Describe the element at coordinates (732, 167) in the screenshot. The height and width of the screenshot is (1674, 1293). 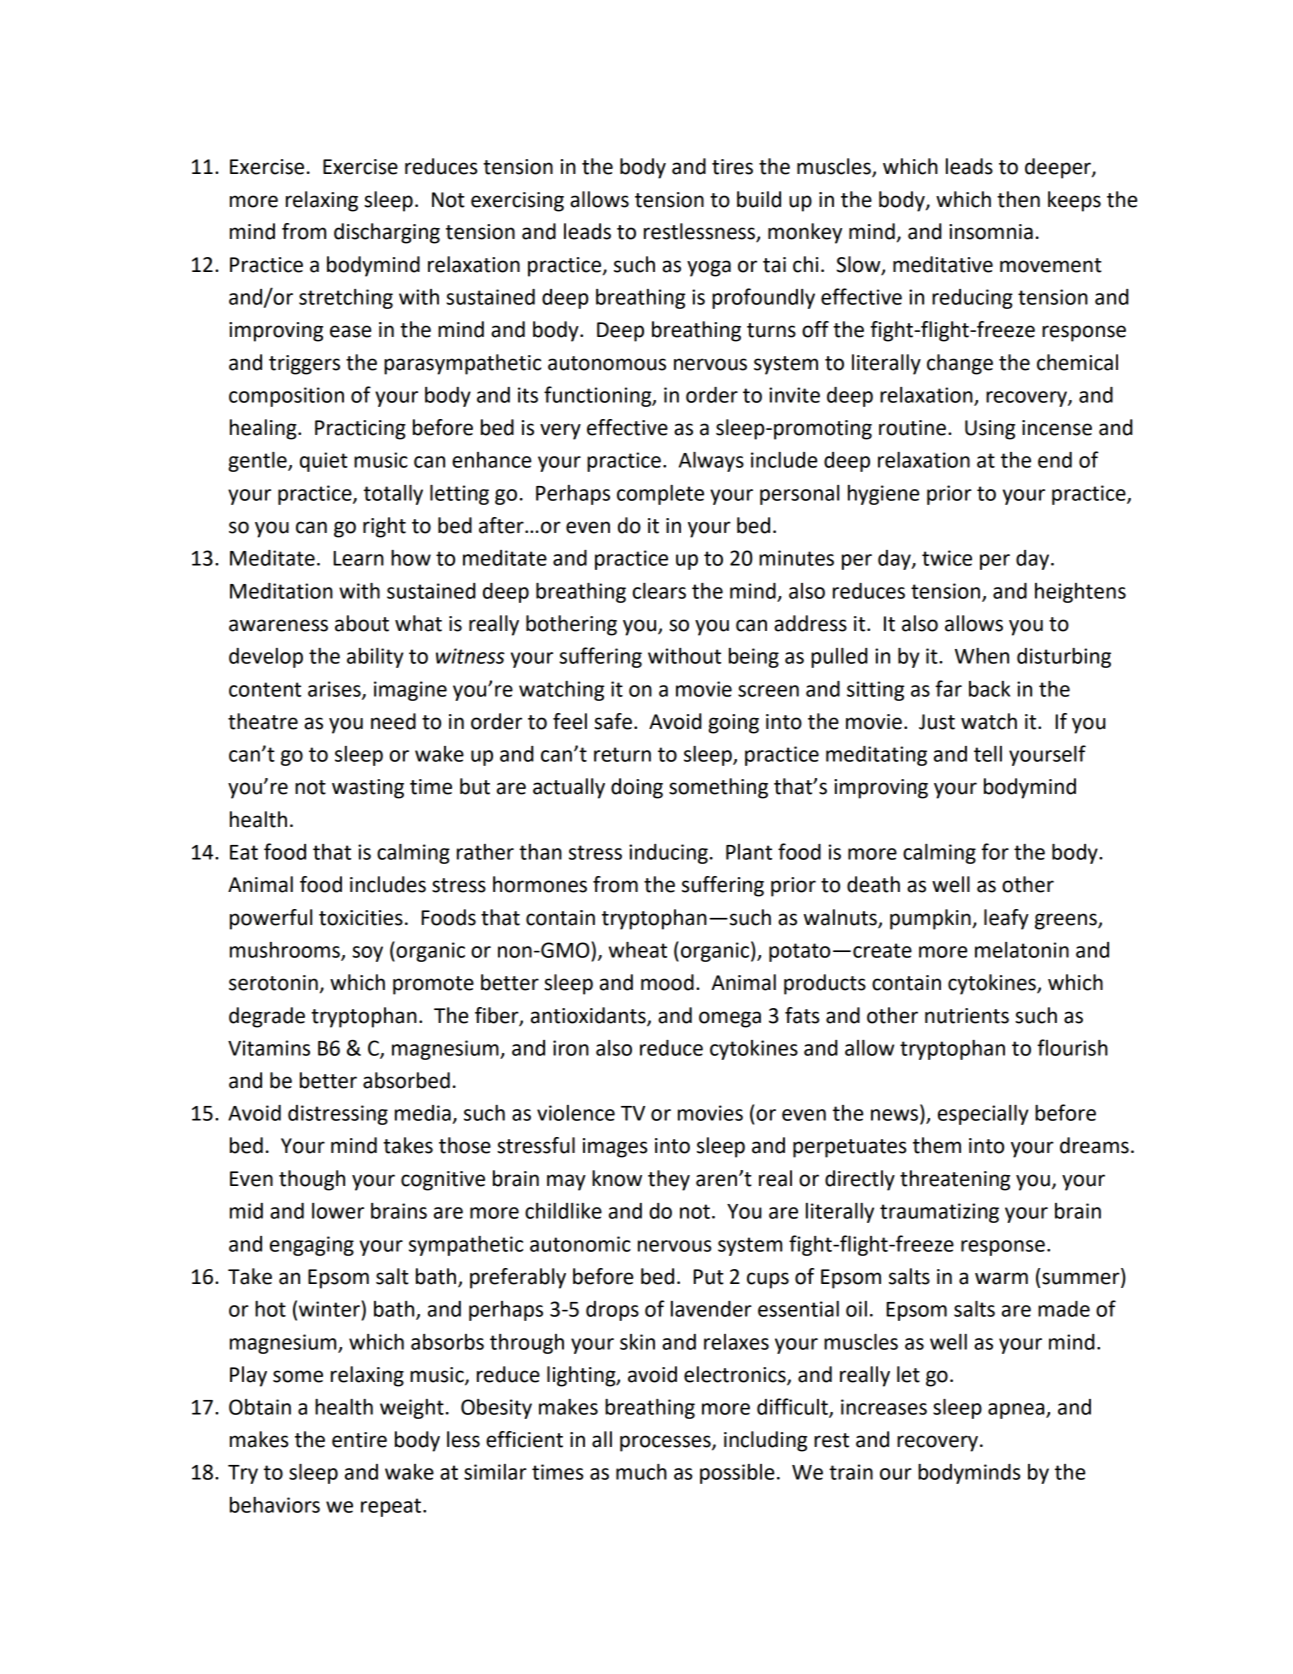
I see `tires` at that location.
